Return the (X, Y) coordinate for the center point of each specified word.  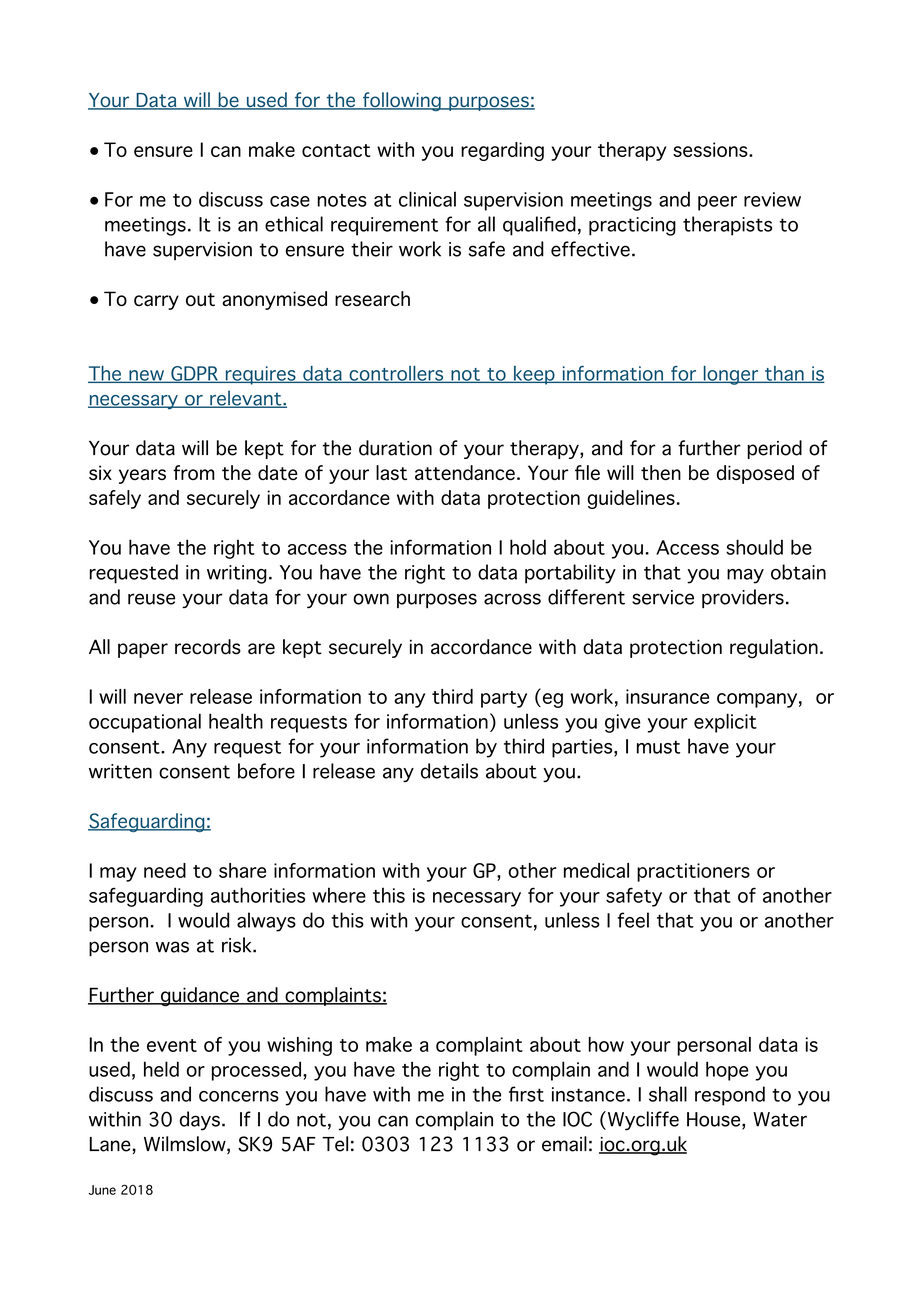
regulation (774, 649)
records (208, 647)
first (526, 1094)
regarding (502, 151)
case (290, 201)
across (512, 599)
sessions (711, 149)
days (200, 1121)
